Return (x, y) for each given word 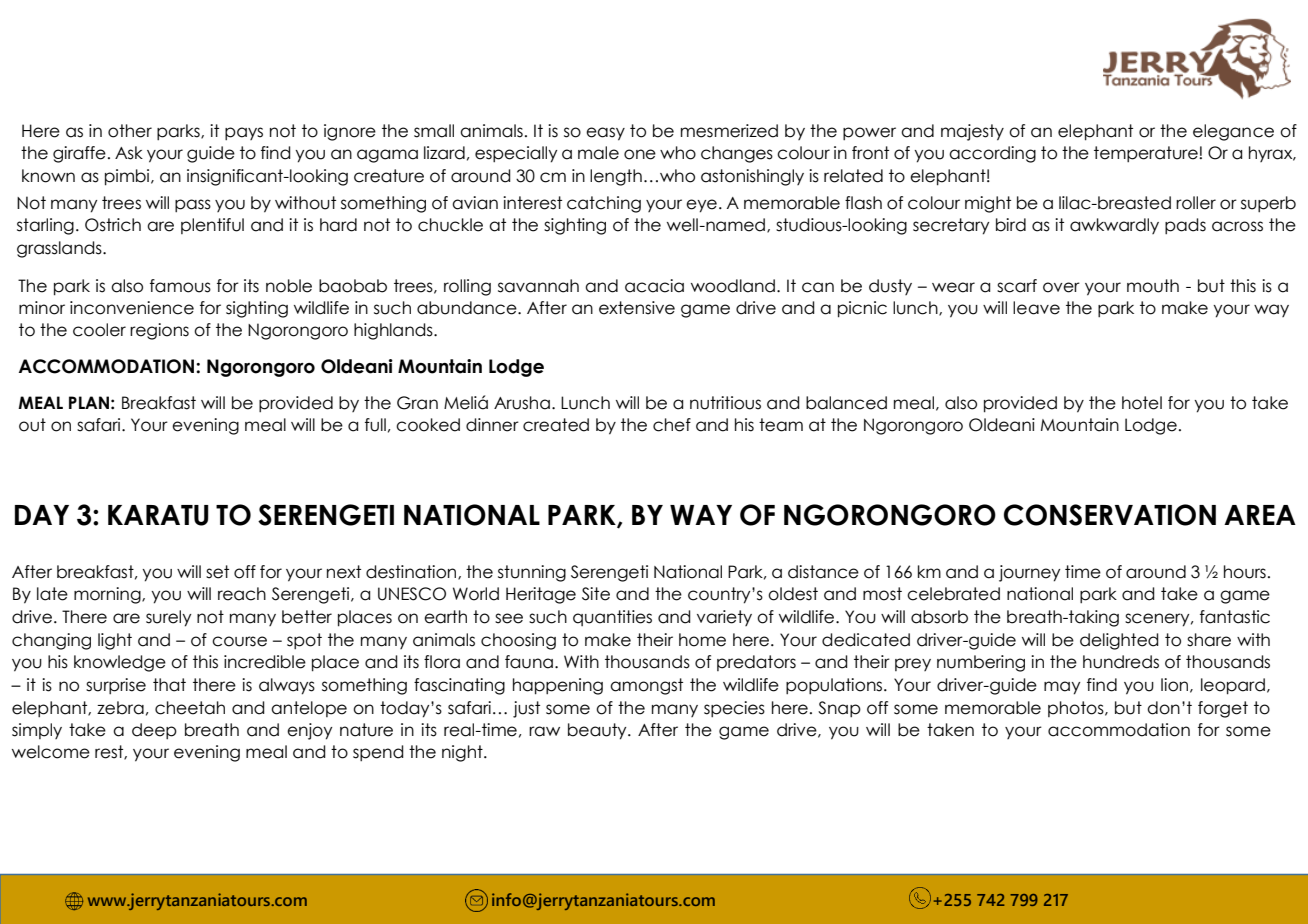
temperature (1147, 154)
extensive (637, 308)
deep (154, 731)
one (640, 154)
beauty (598, 731)
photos (1077, 709)
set (217, 572)
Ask (129, 153)
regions (159, 331)
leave (1036, 308)
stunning (532, 573)
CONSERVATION (1110, 515)
